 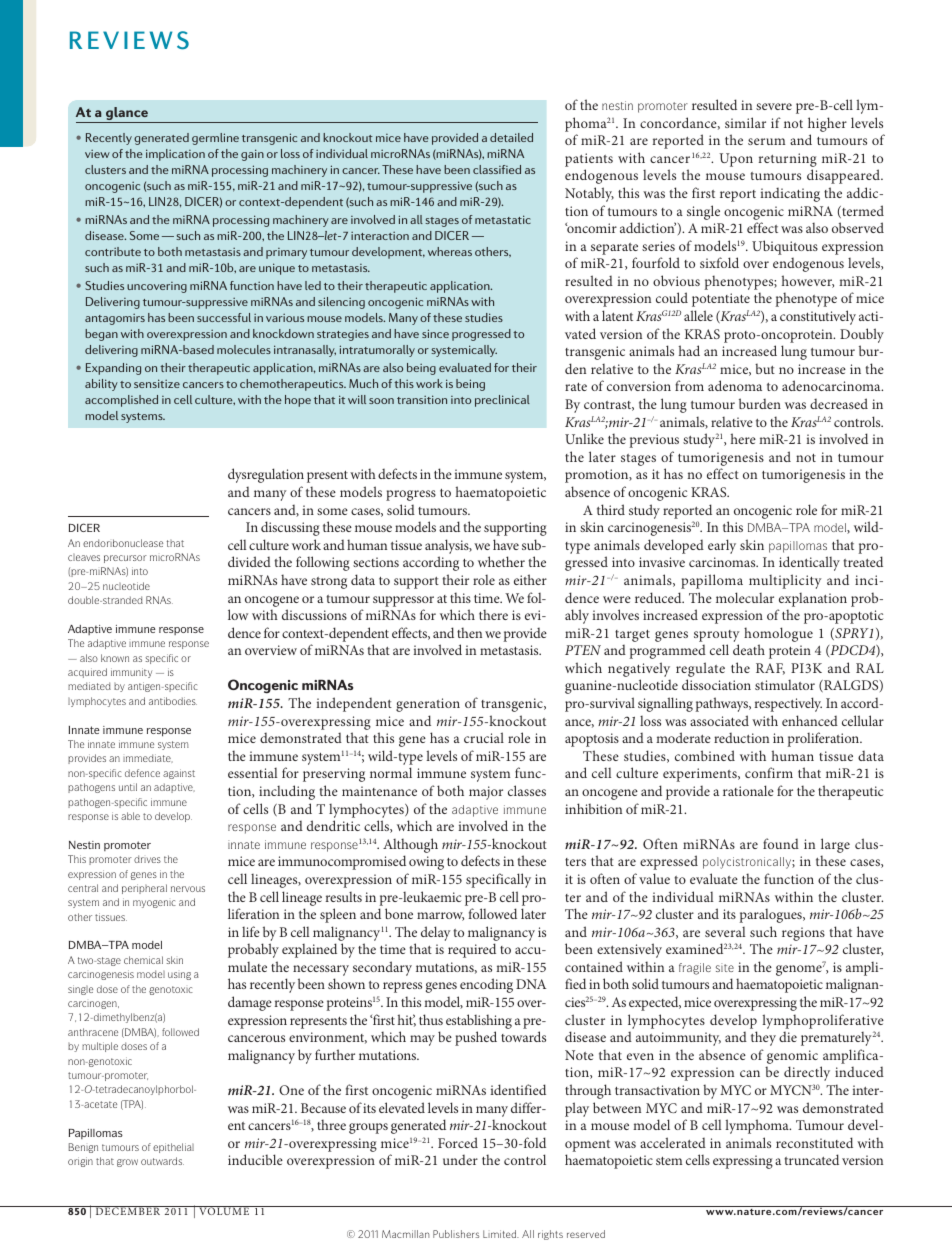 What do you see at coordinates (511, 137) in the screenshot?
I see `detailed` at bounding box center [511, 137].
